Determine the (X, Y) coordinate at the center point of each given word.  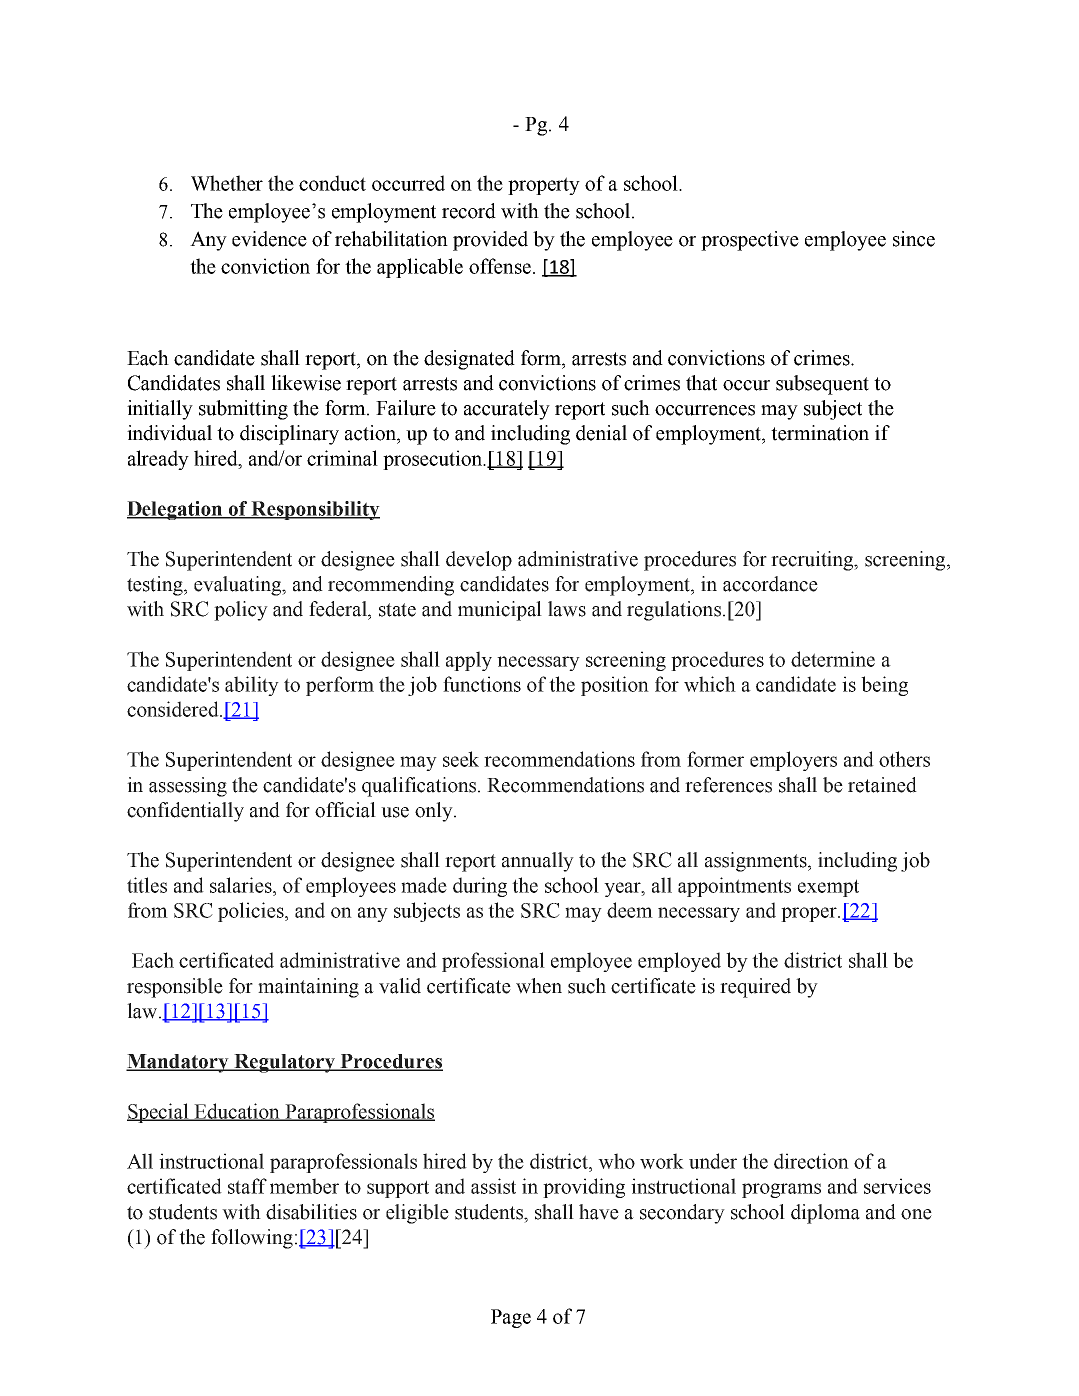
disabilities (311, 1212)
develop (479, 561)
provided (490, 241)
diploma (825, 1214)
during (480, 887)
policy (241, 611)
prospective (750, 241)
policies (252, 912)
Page (511, 1318)
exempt (828, 888)
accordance (770, 584)
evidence (269, 239)
